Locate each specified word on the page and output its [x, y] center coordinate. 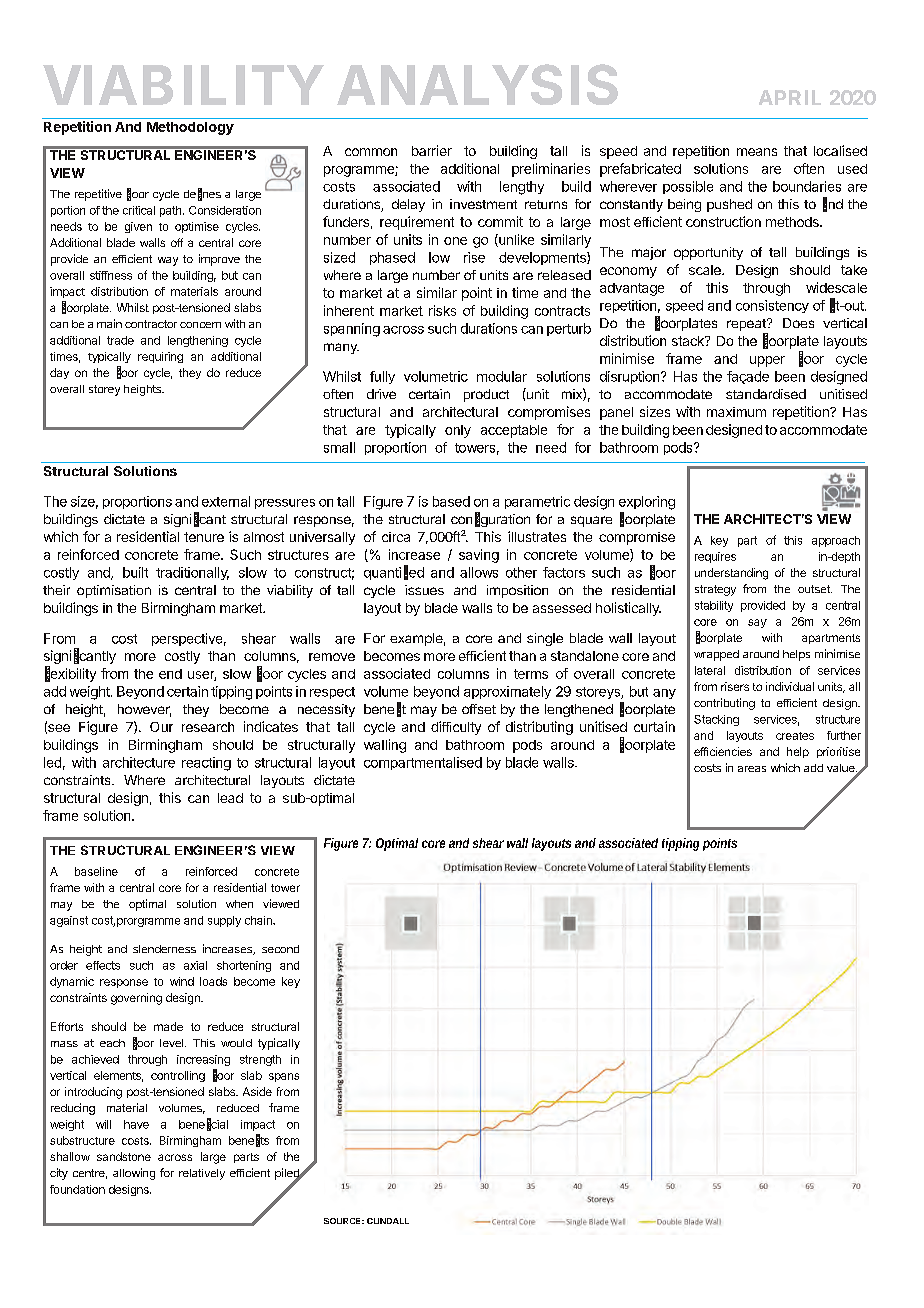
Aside [257, 1091]
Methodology [190, 128]
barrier [432, 150]
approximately [507, 692]
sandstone [124, 1156]
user [202, 676]
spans [284, 1077]
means [757, 152]
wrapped [716, 655]
